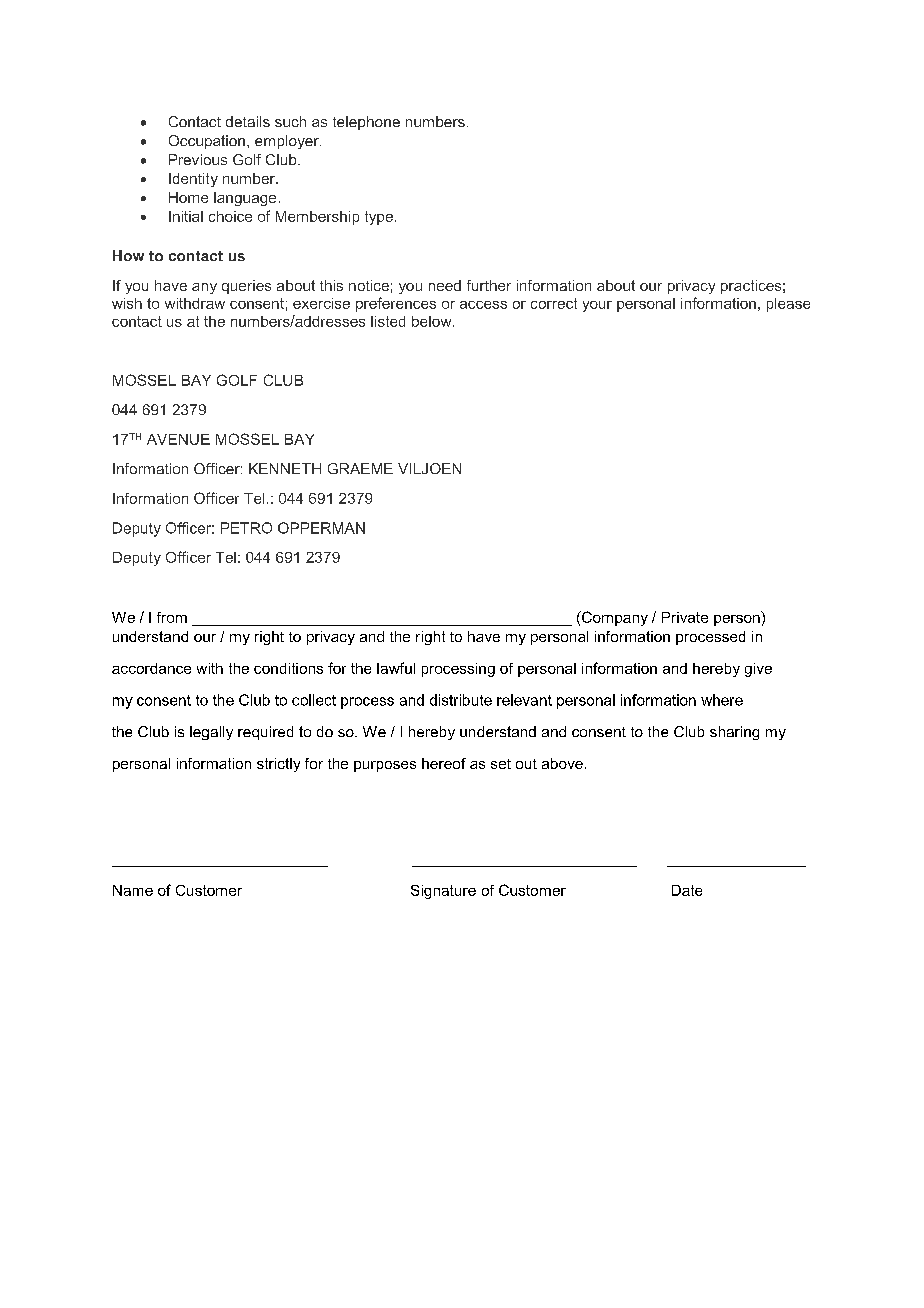 The width and height of the image is (924, 1308). What do you see at coordinates (685, 617) in the image?
I see `Private` at bounding box center [685, 617].
